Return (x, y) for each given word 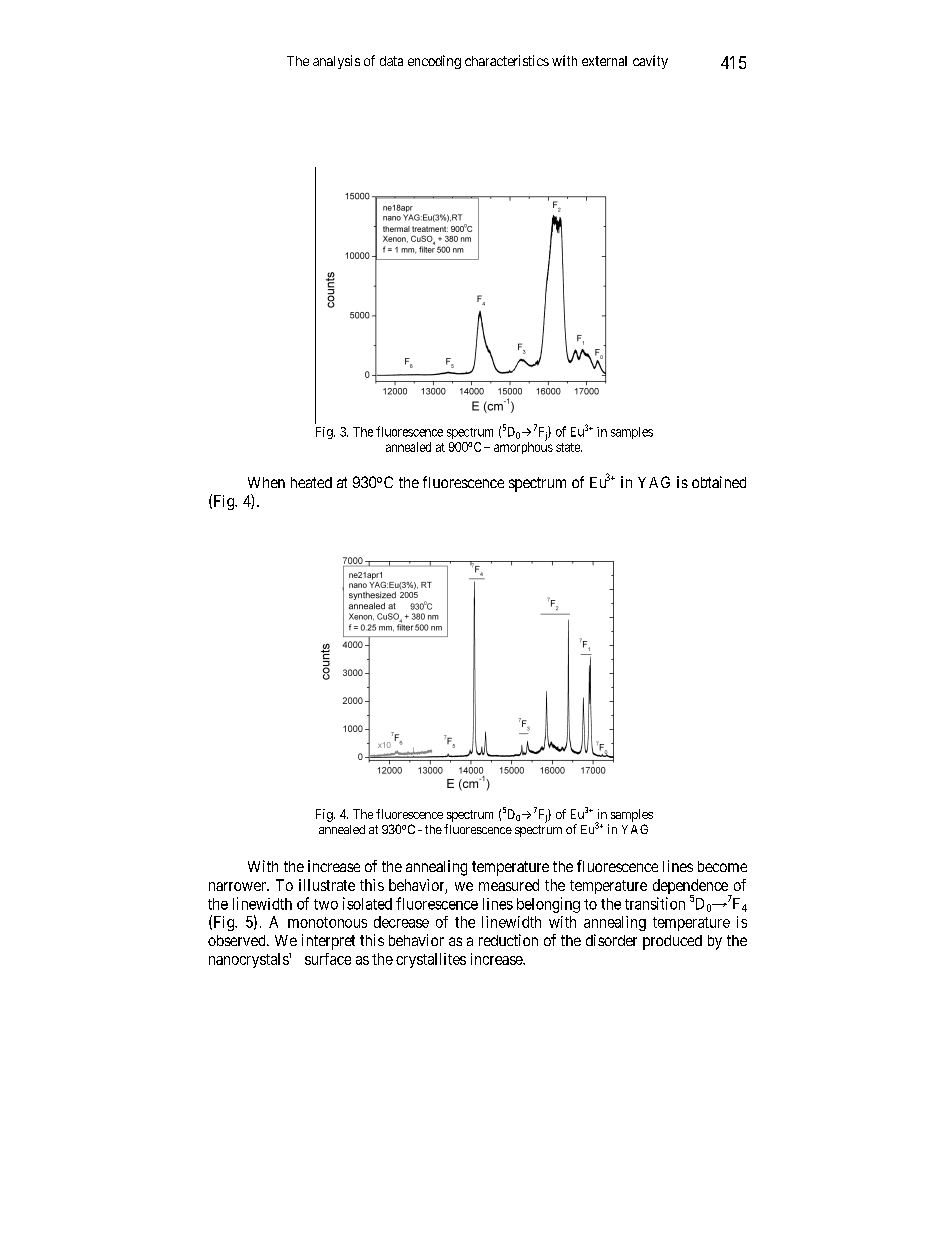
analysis (336, 62)
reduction (508, 940)
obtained (719, 482)
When (266, 482)
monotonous (327, 922)
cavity (650, 62)
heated (311, 482)
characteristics (507, 60)
